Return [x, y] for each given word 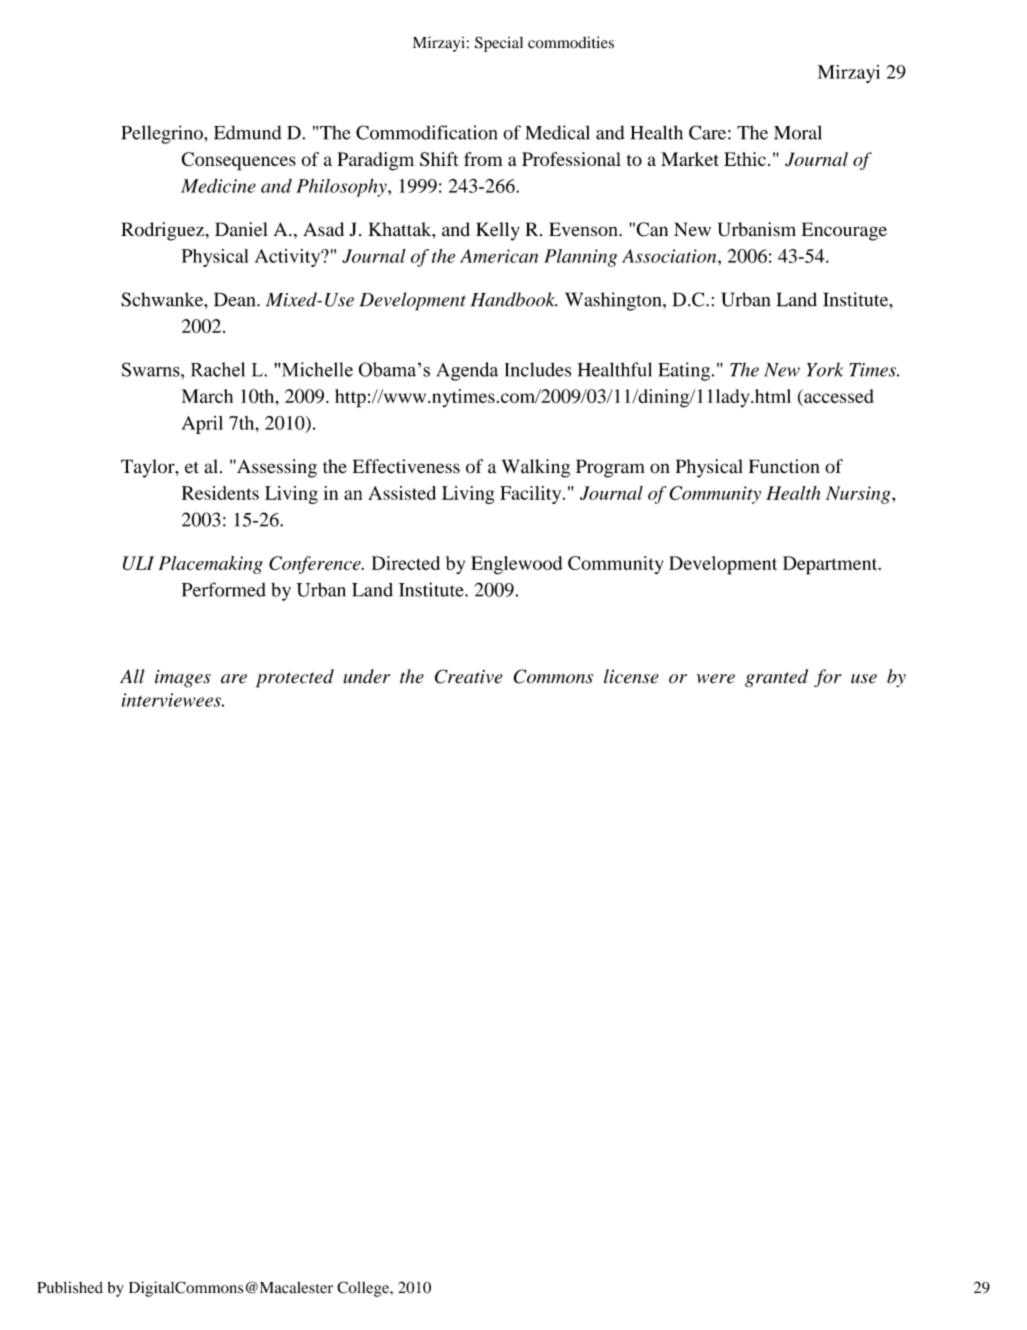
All [132, 676]
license [631, 676]
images [183, 679]
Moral [798, 132]
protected [295, 678]
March [207, 396]
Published [70, 1287]
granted [776, 678]
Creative [469, 676]
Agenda [467, 371]
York [825, 369]
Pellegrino [163, 134]
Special [499, 44]
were [715, 679]
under [366, 676]
